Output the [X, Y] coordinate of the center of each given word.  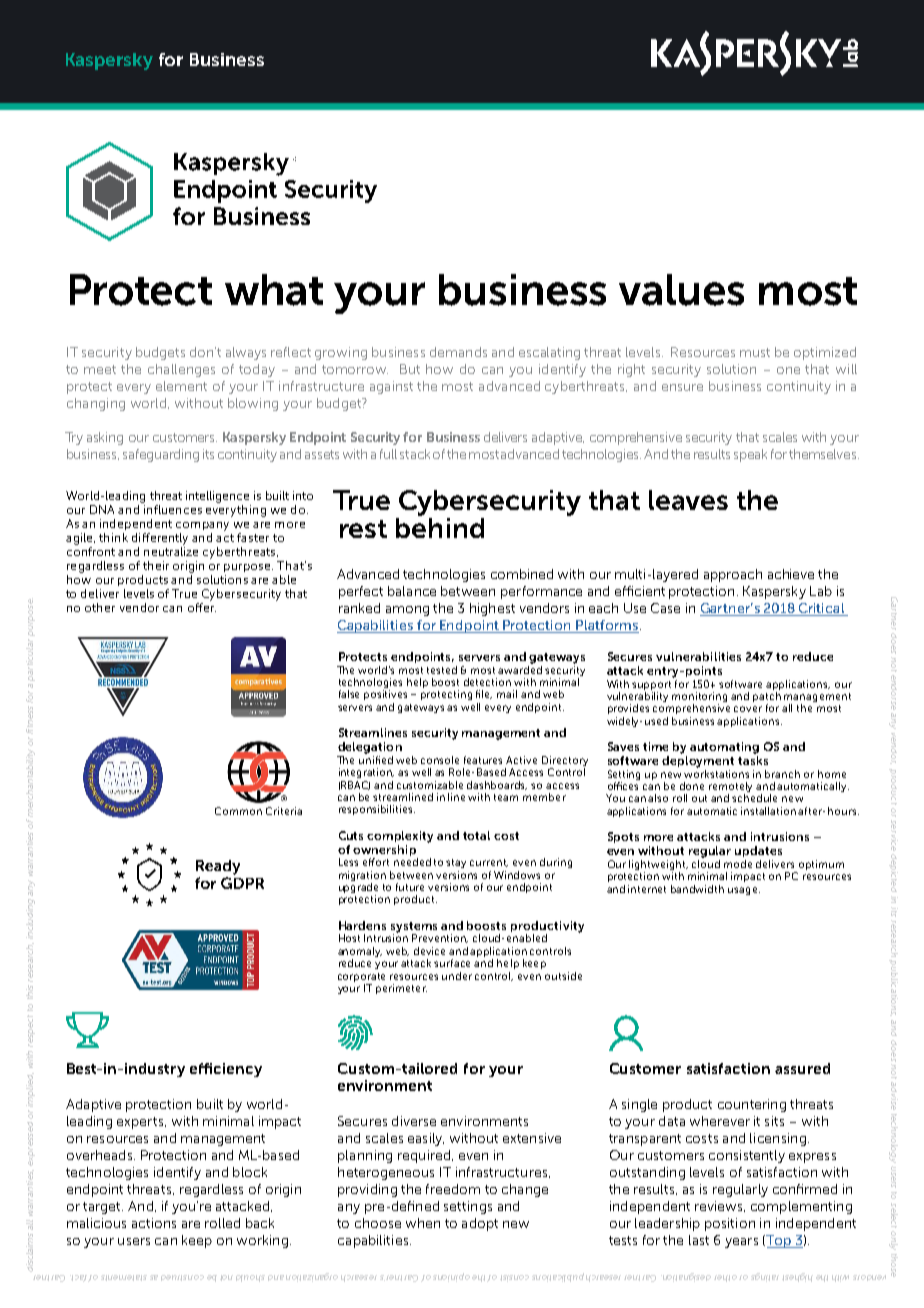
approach [733, 575]
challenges [181, 370]
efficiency [226, 1070]
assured [802, 1068]
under [457, 976]
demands [458, 352]
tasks [753, 760]
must [755, 352]
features [483, 760]
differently [160, 539]
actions [154, 1223]
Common [238, 811]
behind [440, 528]
